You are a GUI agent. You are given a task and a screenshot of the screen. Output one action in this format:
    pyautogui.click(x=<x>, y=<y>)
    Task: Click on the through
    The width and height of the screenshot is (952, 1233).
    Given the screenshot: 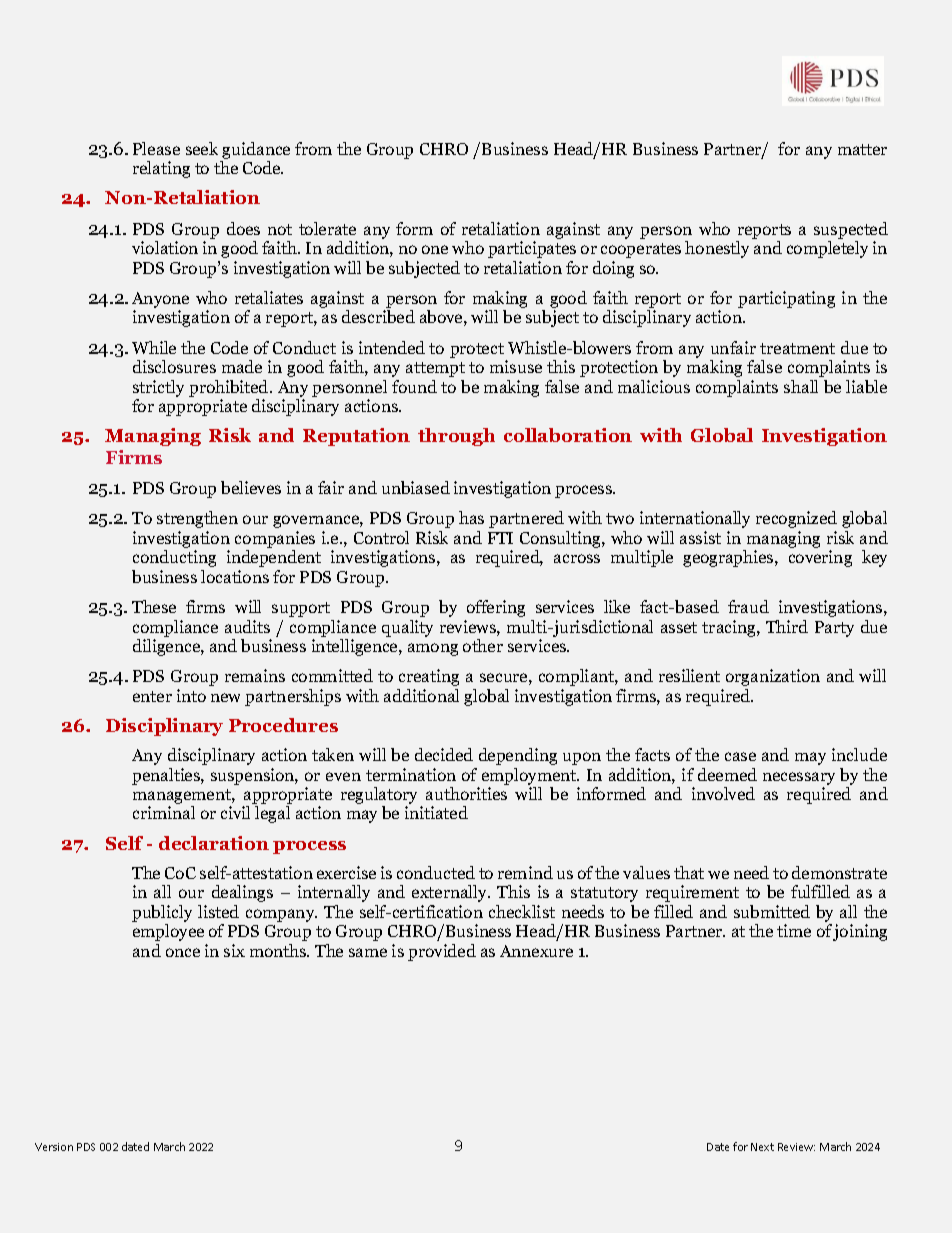 What is the action you would take?
    pyautogui.click(x=456, y=437)
